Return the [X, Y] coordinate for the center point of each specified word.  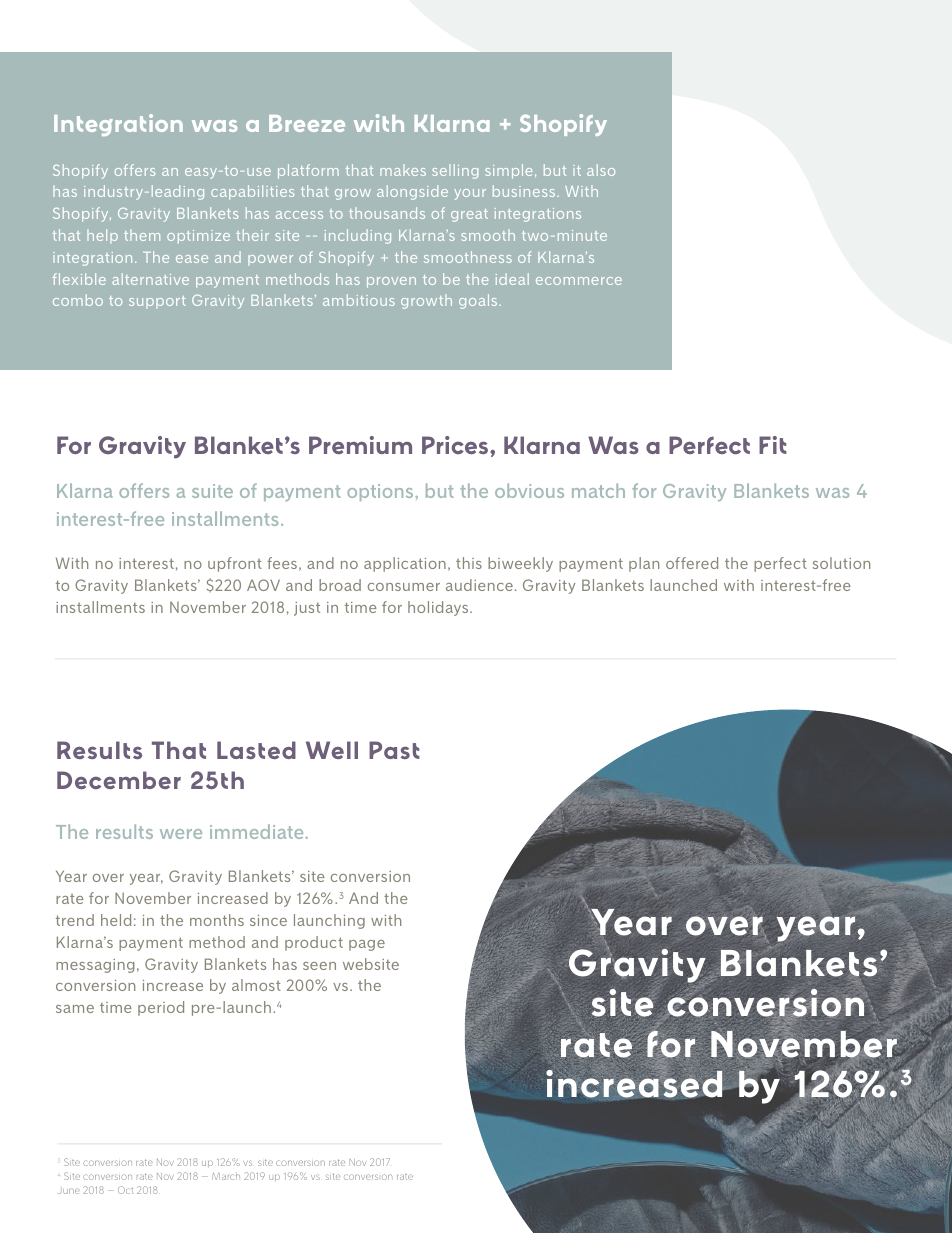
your [470, 194]
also [601, 170]
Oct [125, 1190]
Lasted [256, 750]
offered [692, 563]
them [142, 235]
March [226, 1176]
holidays [439, 608]
